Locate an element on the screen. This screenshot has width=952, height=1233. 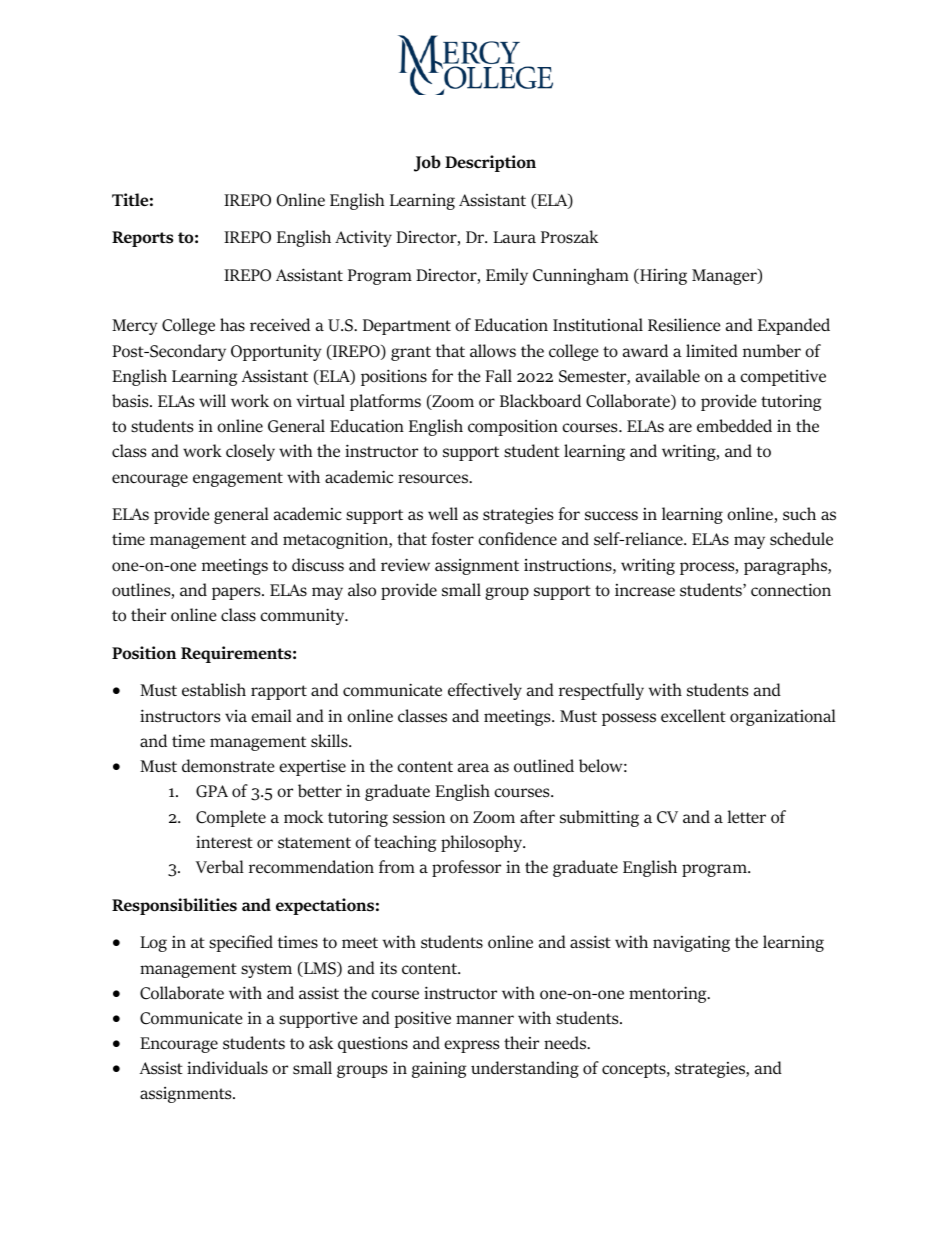
excellent is located at coordinates (693, 715).
